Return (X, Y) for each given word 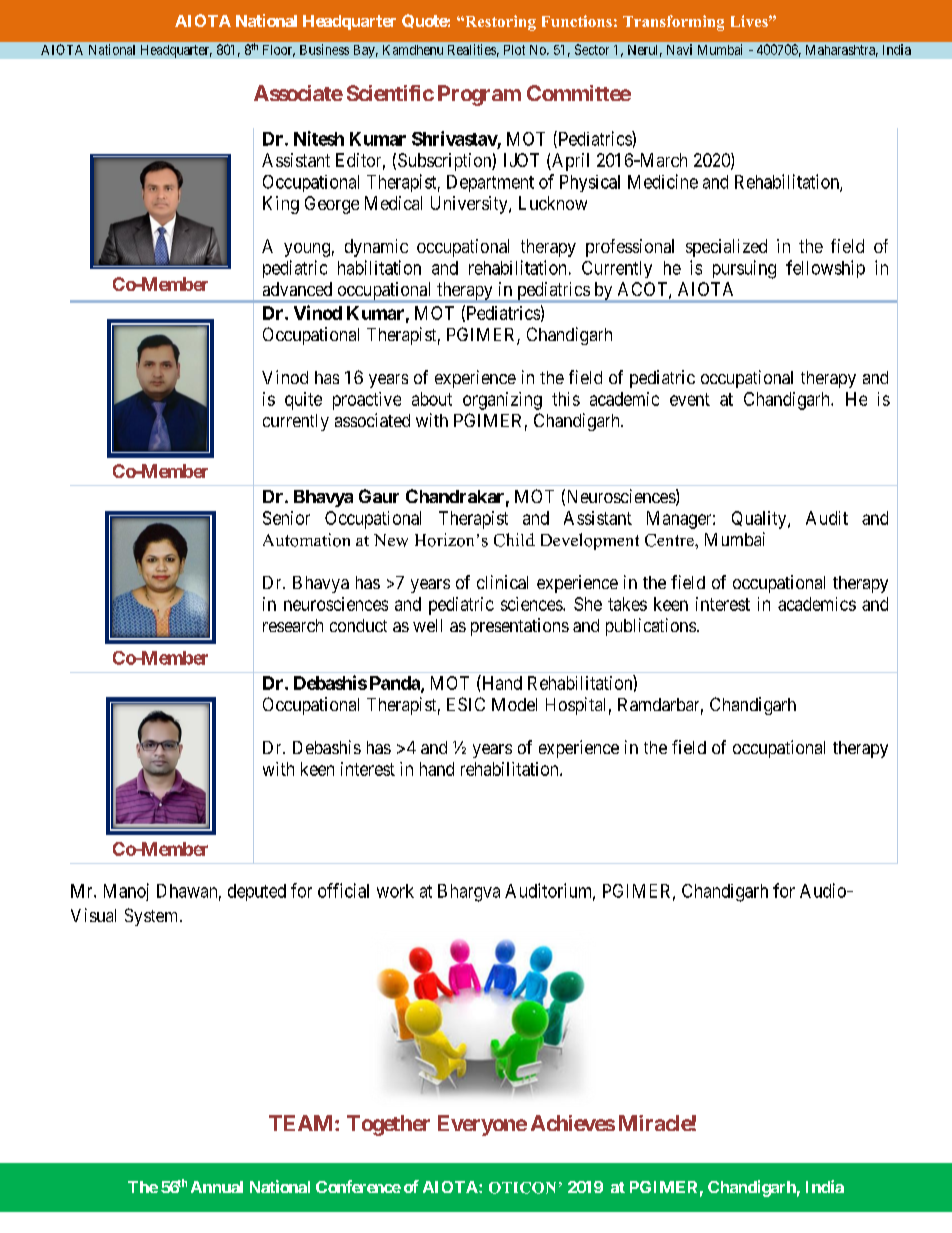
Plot (514, 50)
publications (651, 627)
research (293, 625)
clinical (502, 582)
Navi (679, 49)
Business (324, 49)
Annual (217, 1187)
